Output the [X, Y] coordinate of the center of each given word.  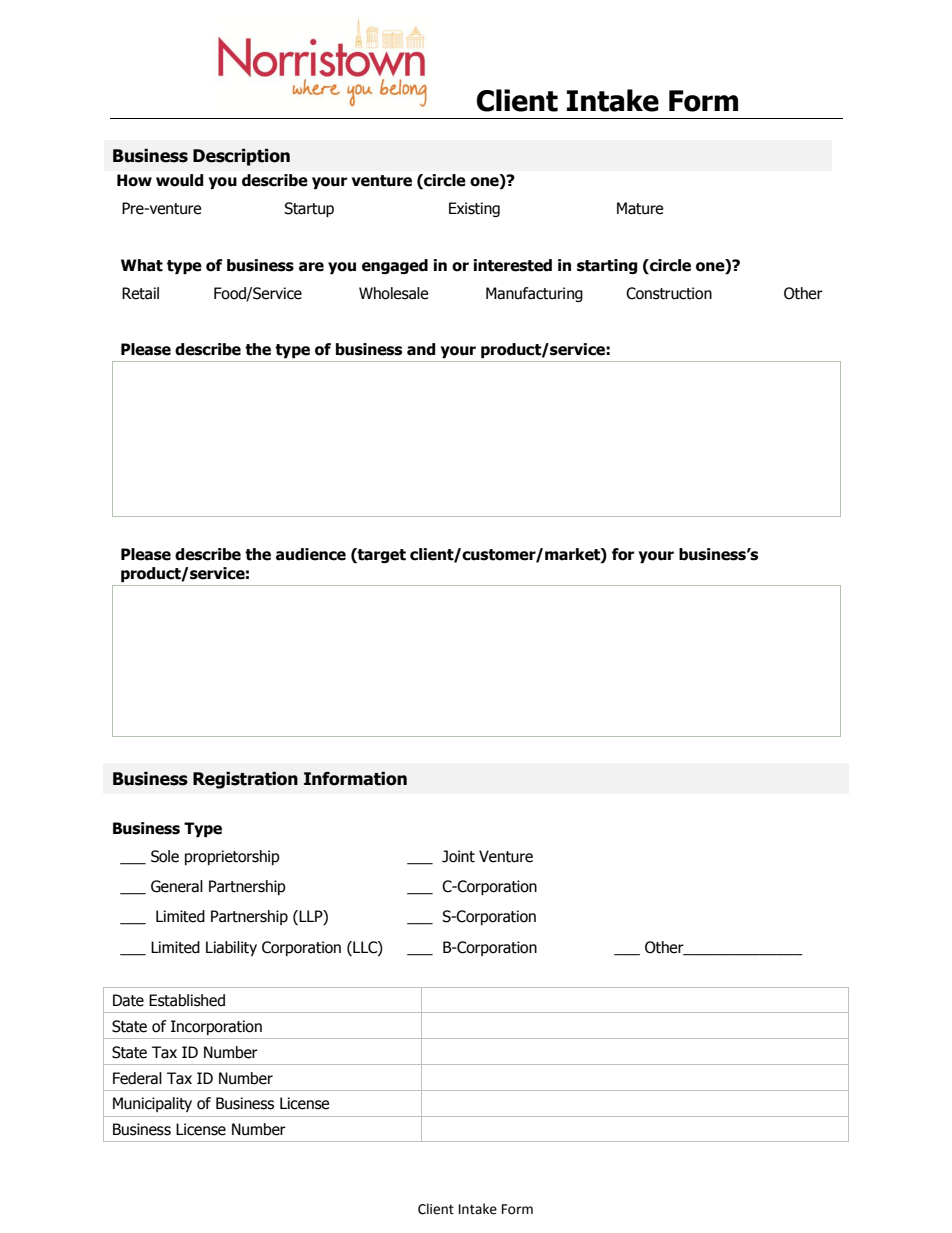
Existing [474, 209]
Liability [231, 948]
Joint [458, 856]
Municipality [152, 1104]
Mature [640, 208]
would [180, 180]
